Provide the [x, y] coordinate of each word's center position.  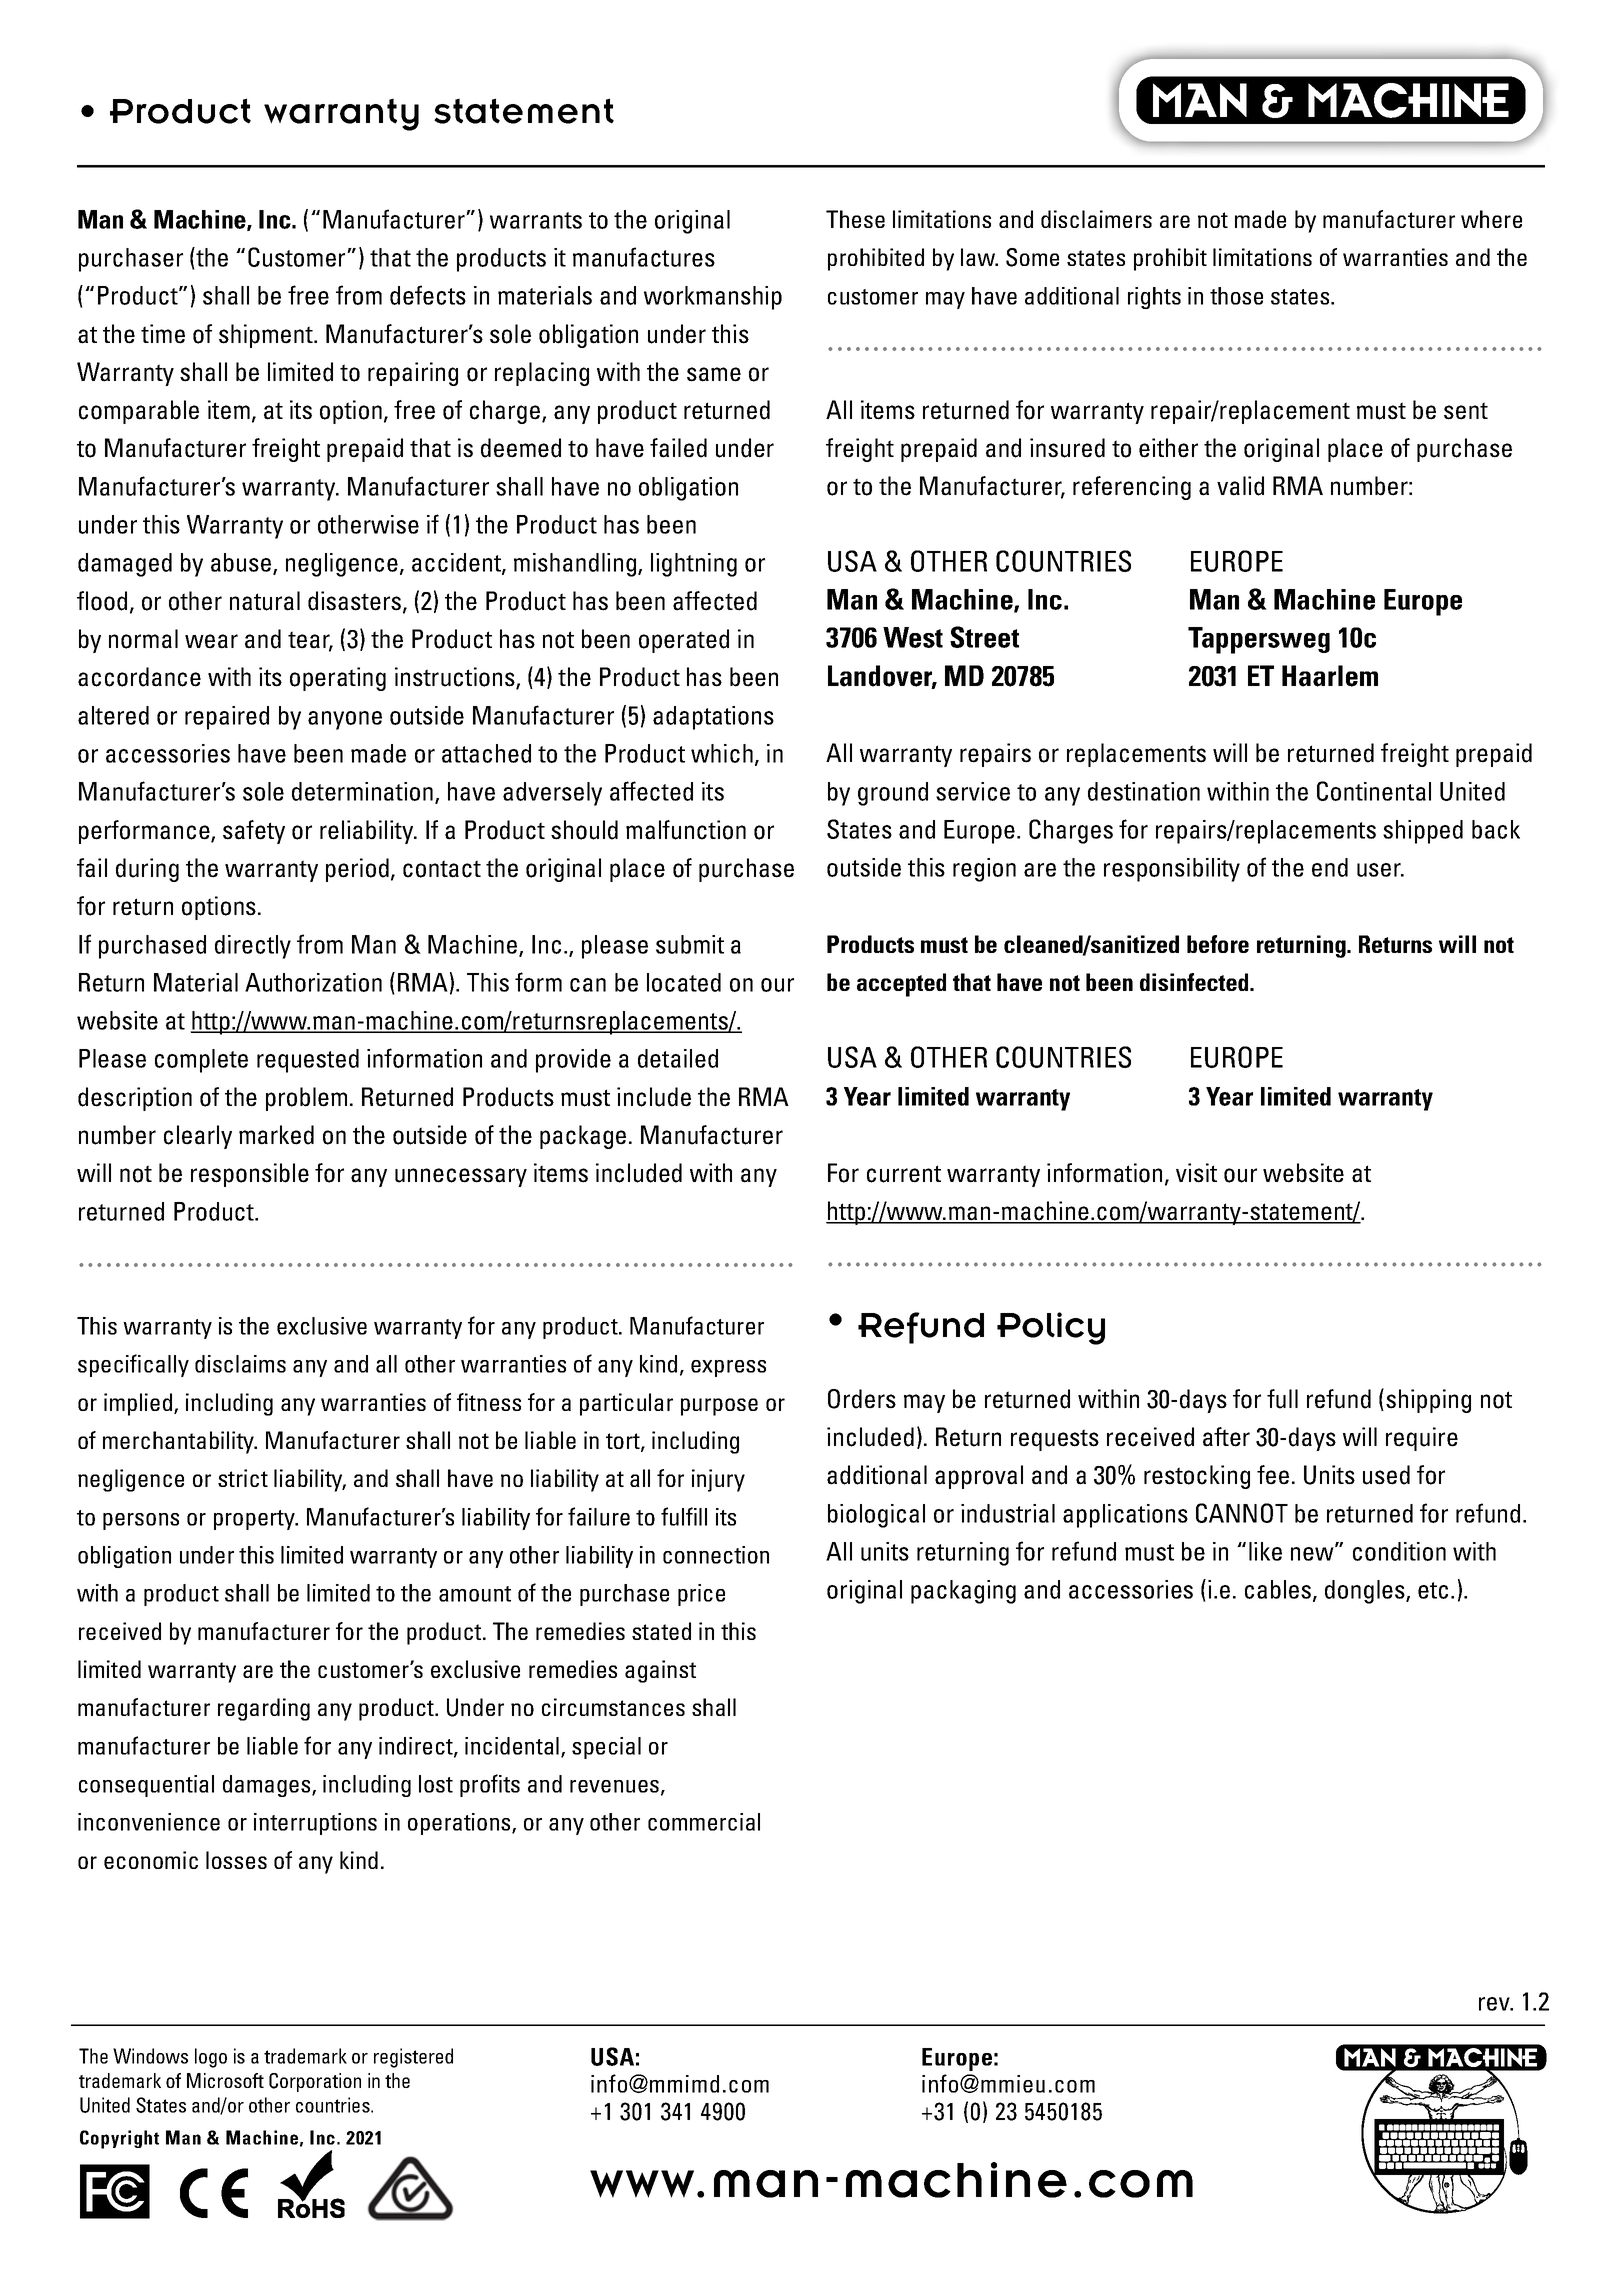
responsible [250, 1175]
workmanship [713, 298]
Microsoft [225, 2080]
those [1236, 296]
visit [1196, 1173]
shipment [267, 336]
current [904, 1174]
